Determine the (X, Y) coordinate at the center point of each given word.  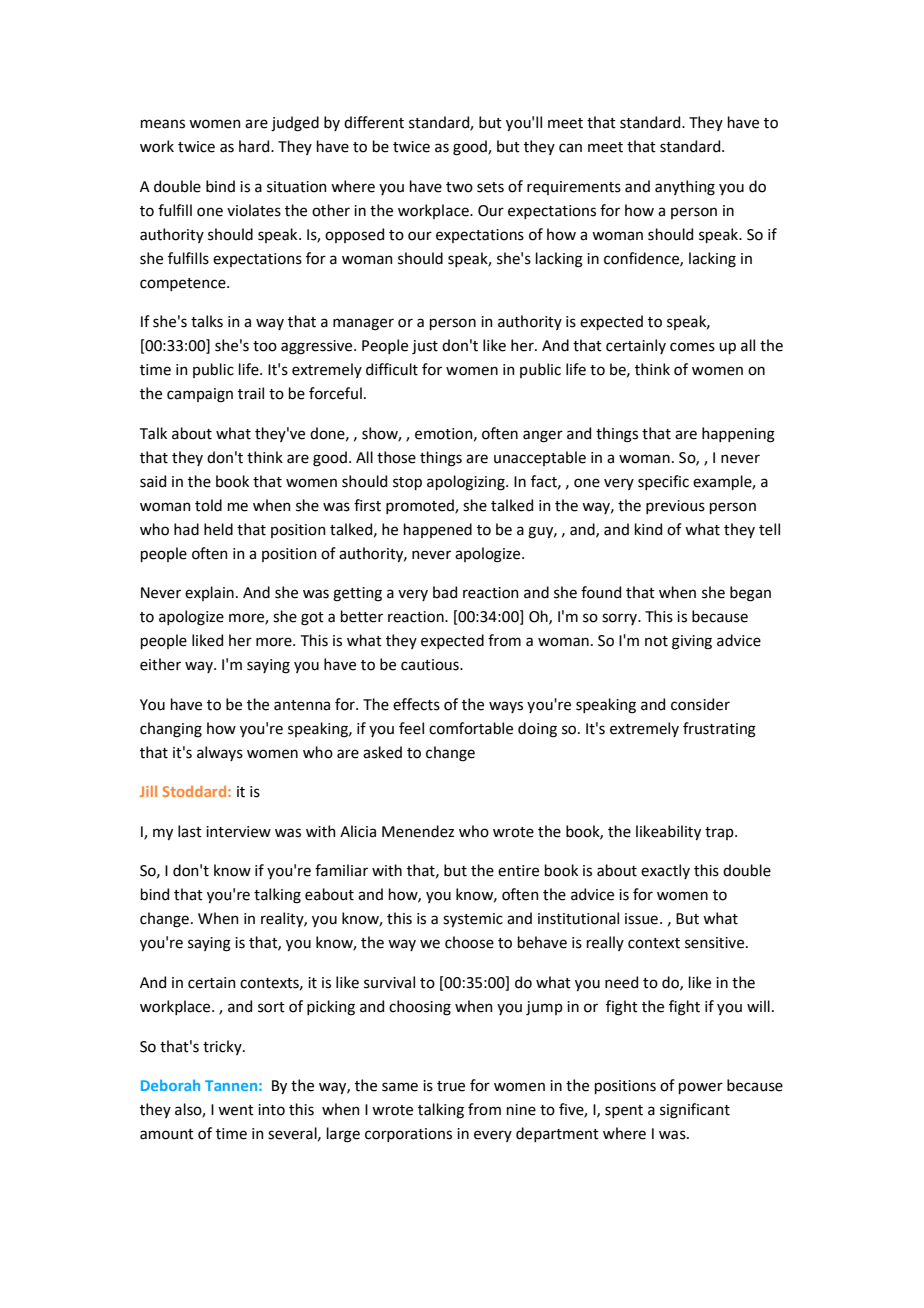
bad (445, 592)
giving (692, 642)
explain (209, 593)
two (459, 187)
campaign (200, 395)
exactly (665, 871)
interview (238, 832)
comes (692, 347)
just (425, 347)
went (236, 1110)
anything (685, 188)
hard (255, 146)
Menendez (418, 831)
